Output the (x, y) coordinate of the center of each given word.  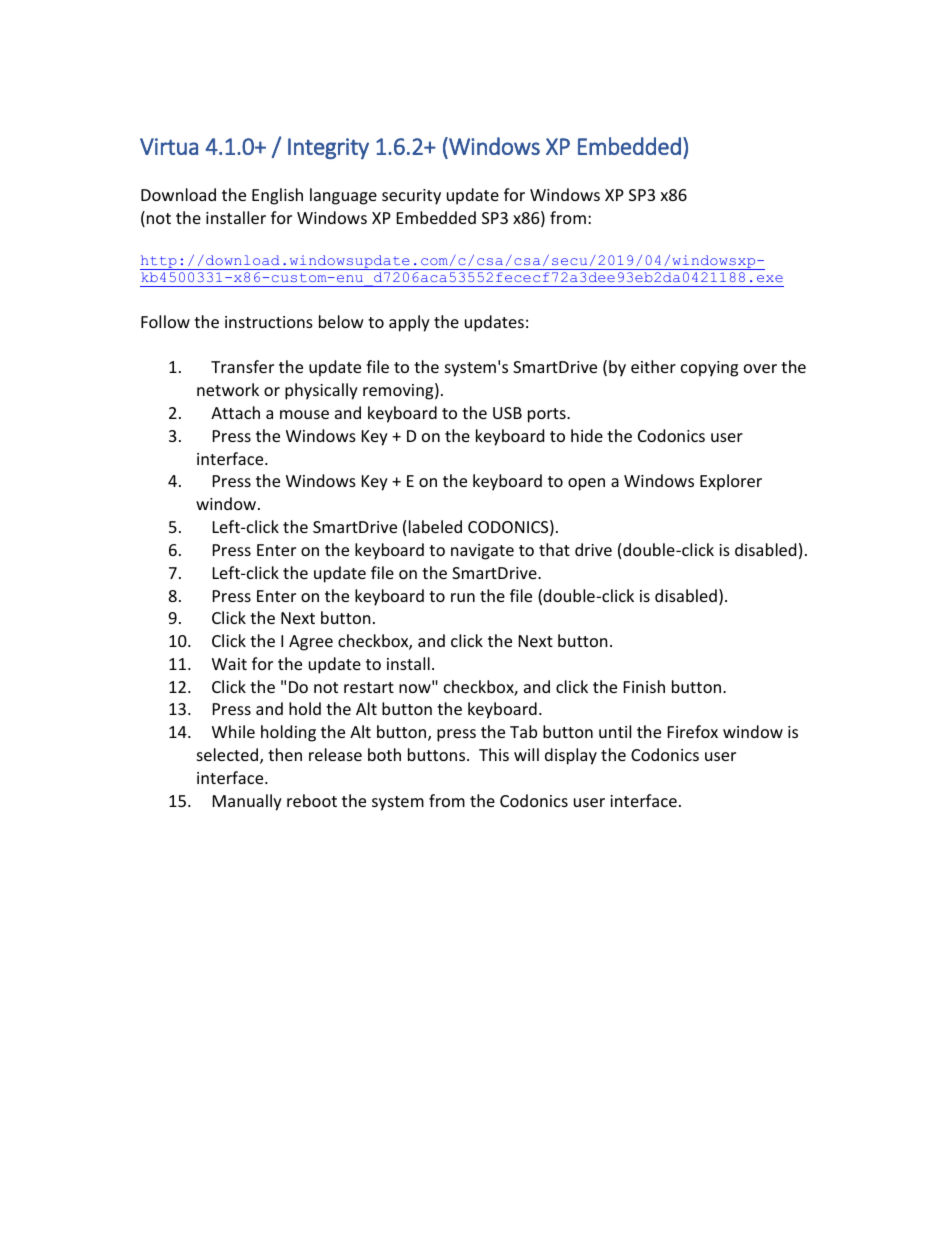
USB (507, 413)
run (463, 597)
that (554, 549)
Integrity (328, 149)
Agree (311, 643)
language (343, 196)
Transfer (242, 366)
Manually (247, 802)
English (277, 196)
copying (709, 369)
